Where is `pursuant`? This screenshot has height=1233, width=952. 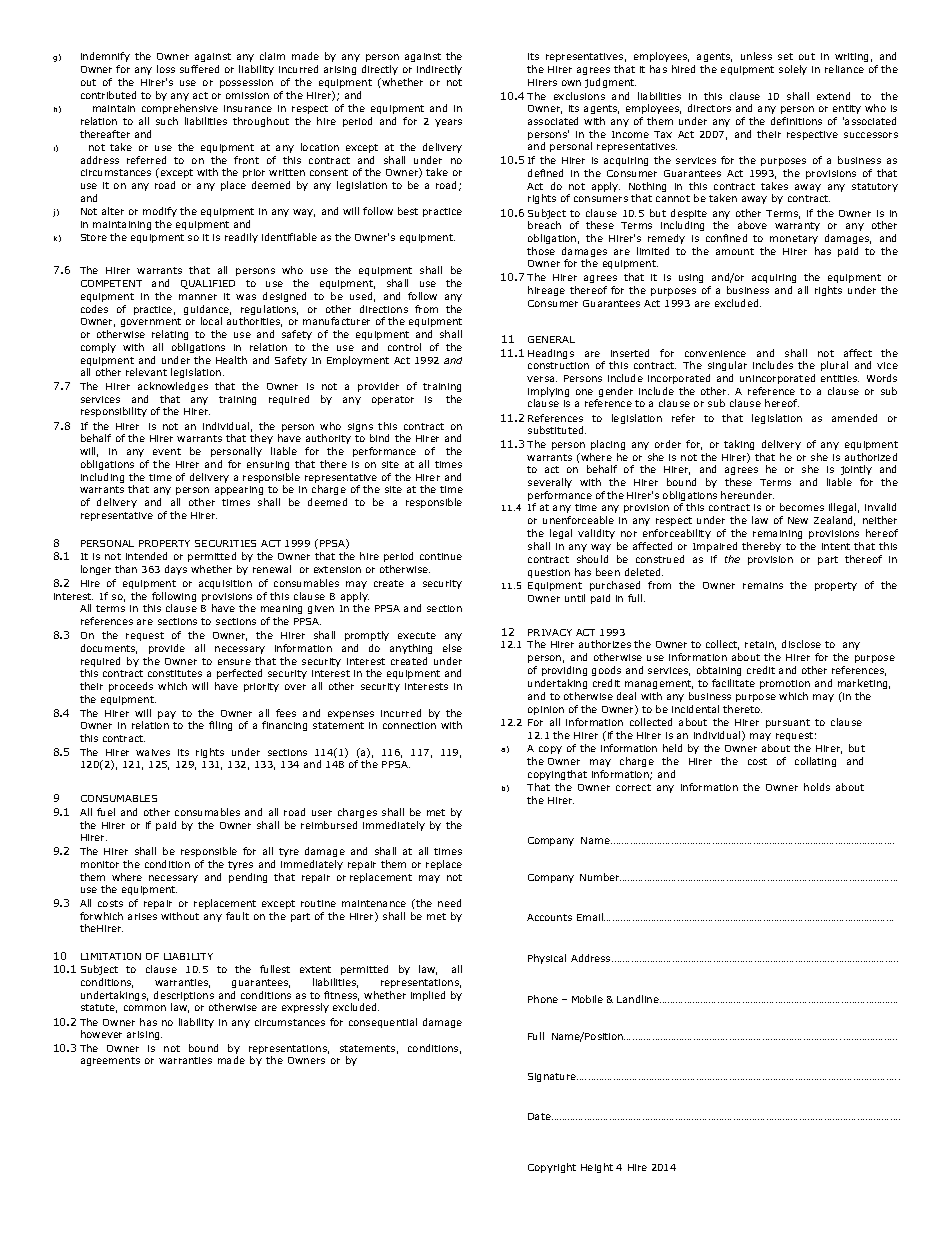
pursuant is located at coordinates (788, 723).
